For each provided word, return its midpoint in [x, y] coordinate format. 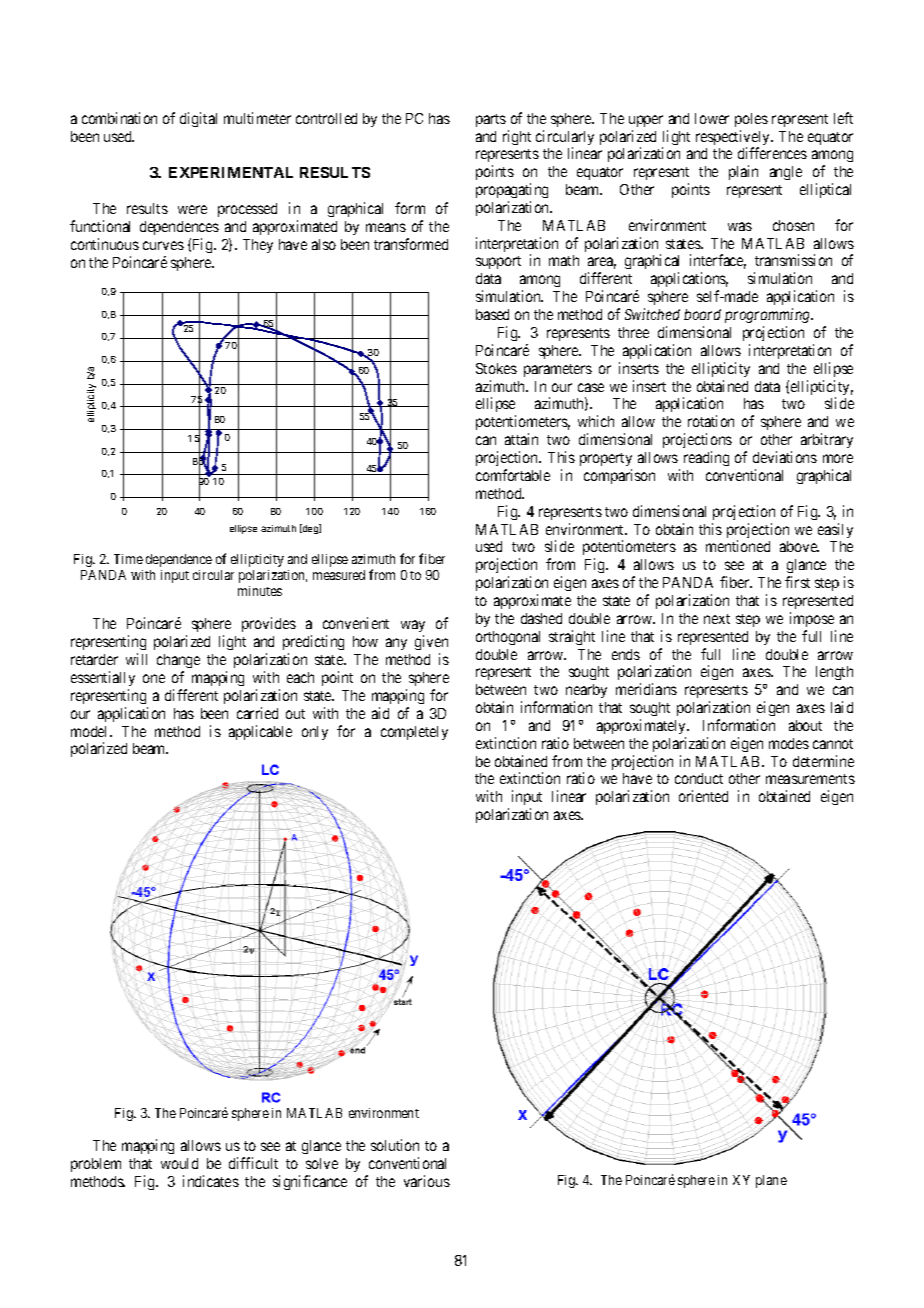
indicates [211, 1181]
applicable [260, 732]
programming [769, 315]
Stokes [496, 368]
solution [395, 1145]
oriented [703, 796]
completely [414, 733]
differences [772, 153]
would [179, 1163]
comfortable [513, 475]
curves [163, 245]
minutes [260, 591]
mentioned [738, 546]
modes [789, 743]
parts [491, 120]
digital [198, 119]
